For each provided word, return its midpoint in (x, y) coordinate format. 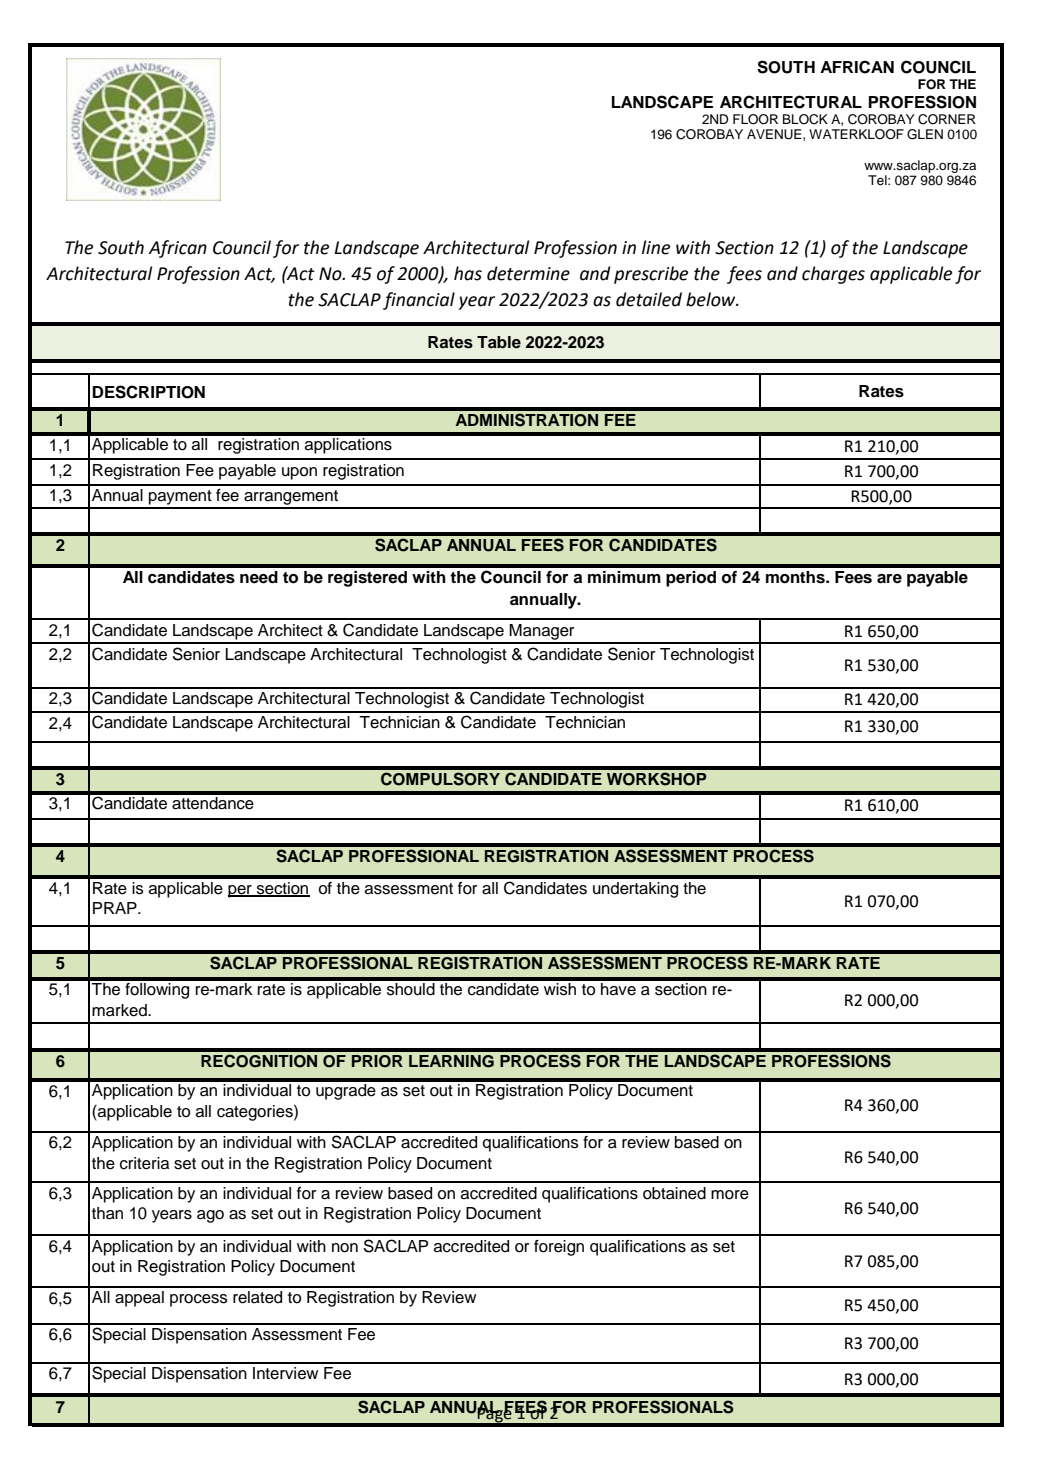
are (889, 579)
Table (499, 342)
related (257, 1297)
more (730, 1195)
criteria (144, 1163)
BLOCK (805, 119)
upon (299, 473)
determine (528, 273)
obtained (674, 1193)
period (691, 579)
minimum (624, 577)
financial (419, 301)
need (259, 577)
